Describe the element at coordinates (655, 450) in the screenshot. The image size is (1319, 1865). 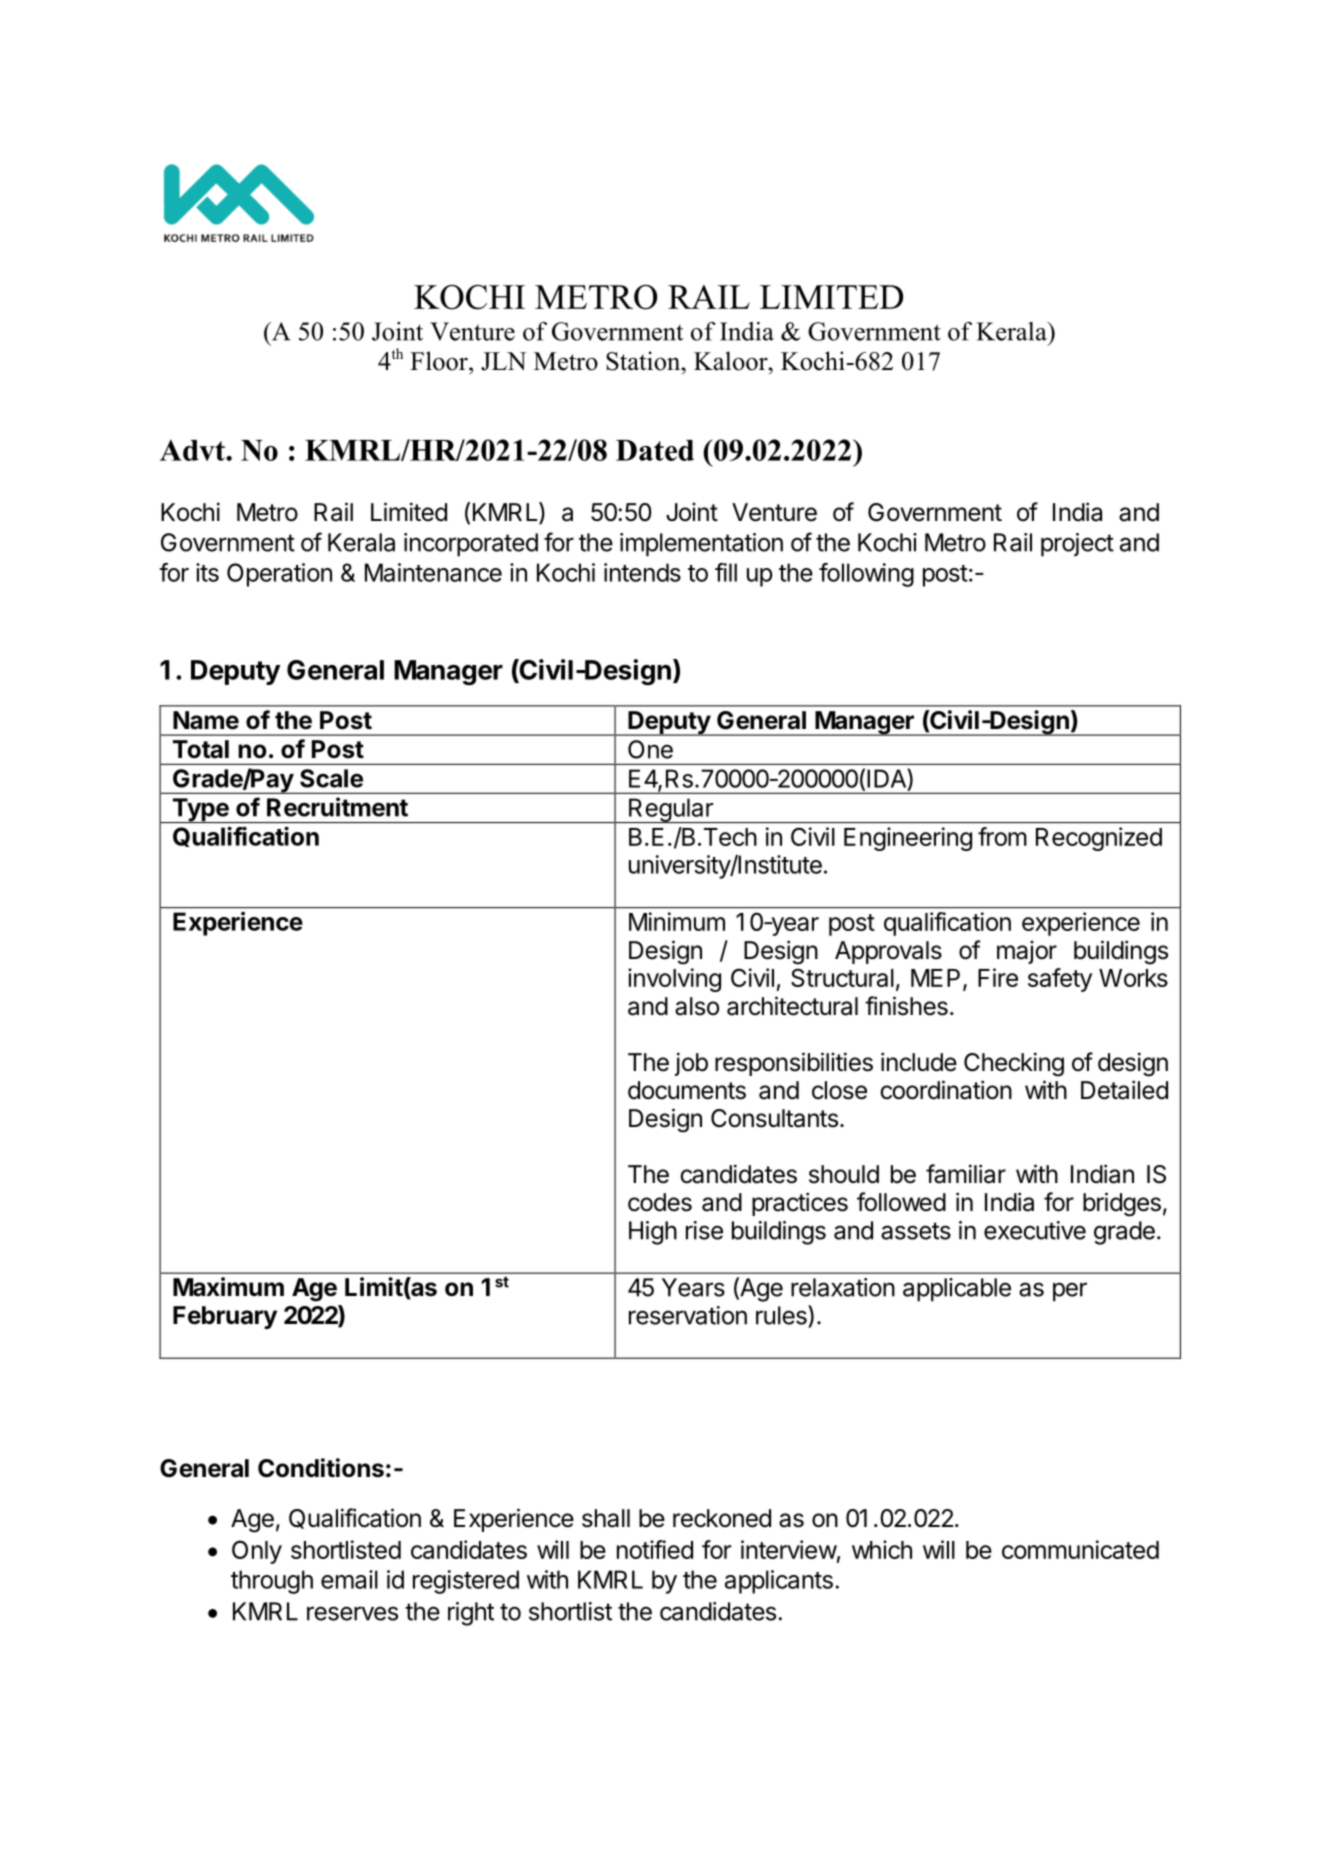
I see `Dated` at that location.
